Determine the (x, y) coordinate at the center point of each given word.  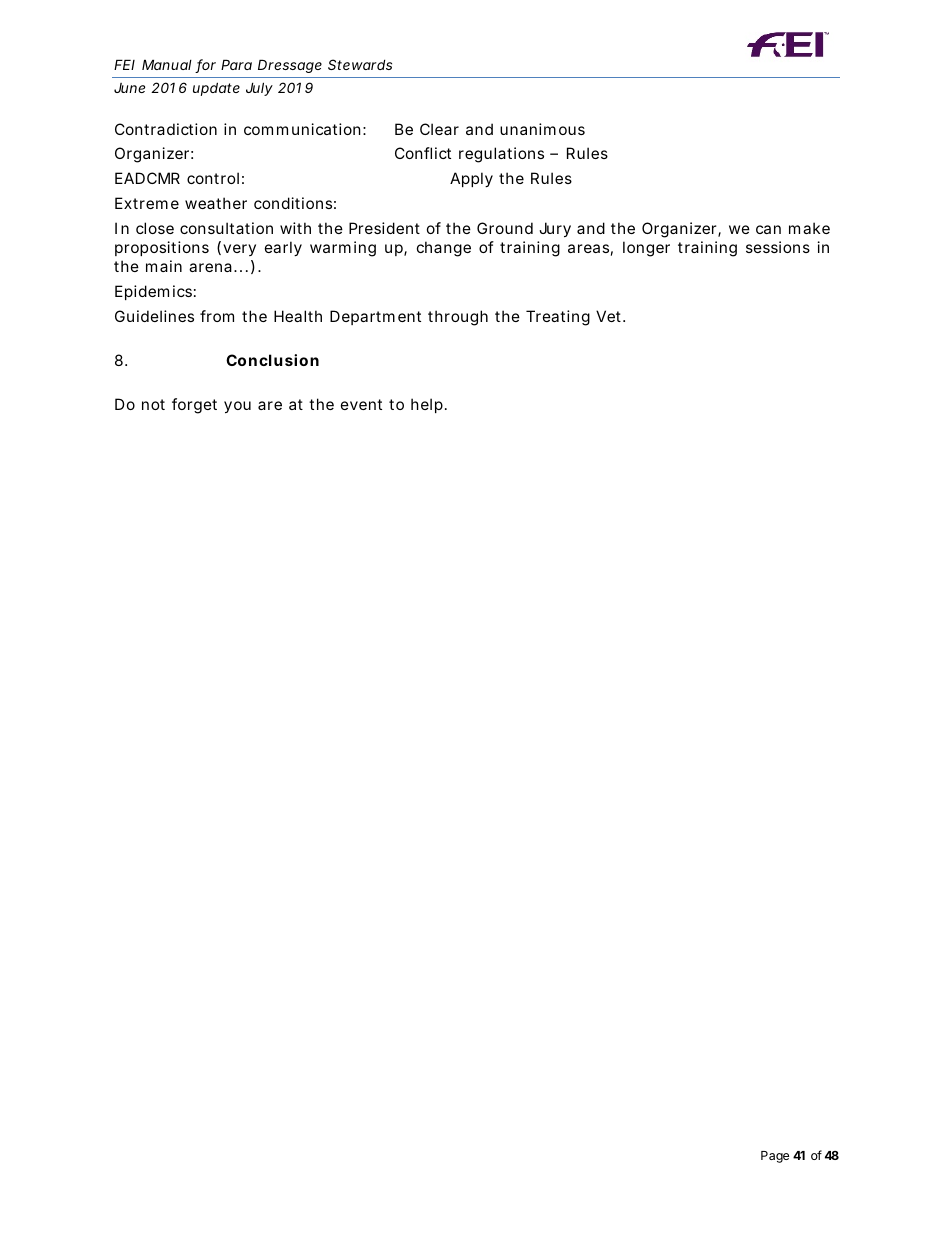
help (427, 405)
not (153, 404)
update (216, 89)
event (361, 404)
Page (775, 1157)
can (768, 229)
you (237, 407)
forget (194, 406)
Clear (439, 129)
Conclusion (272, 360)
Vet (610, 316)
